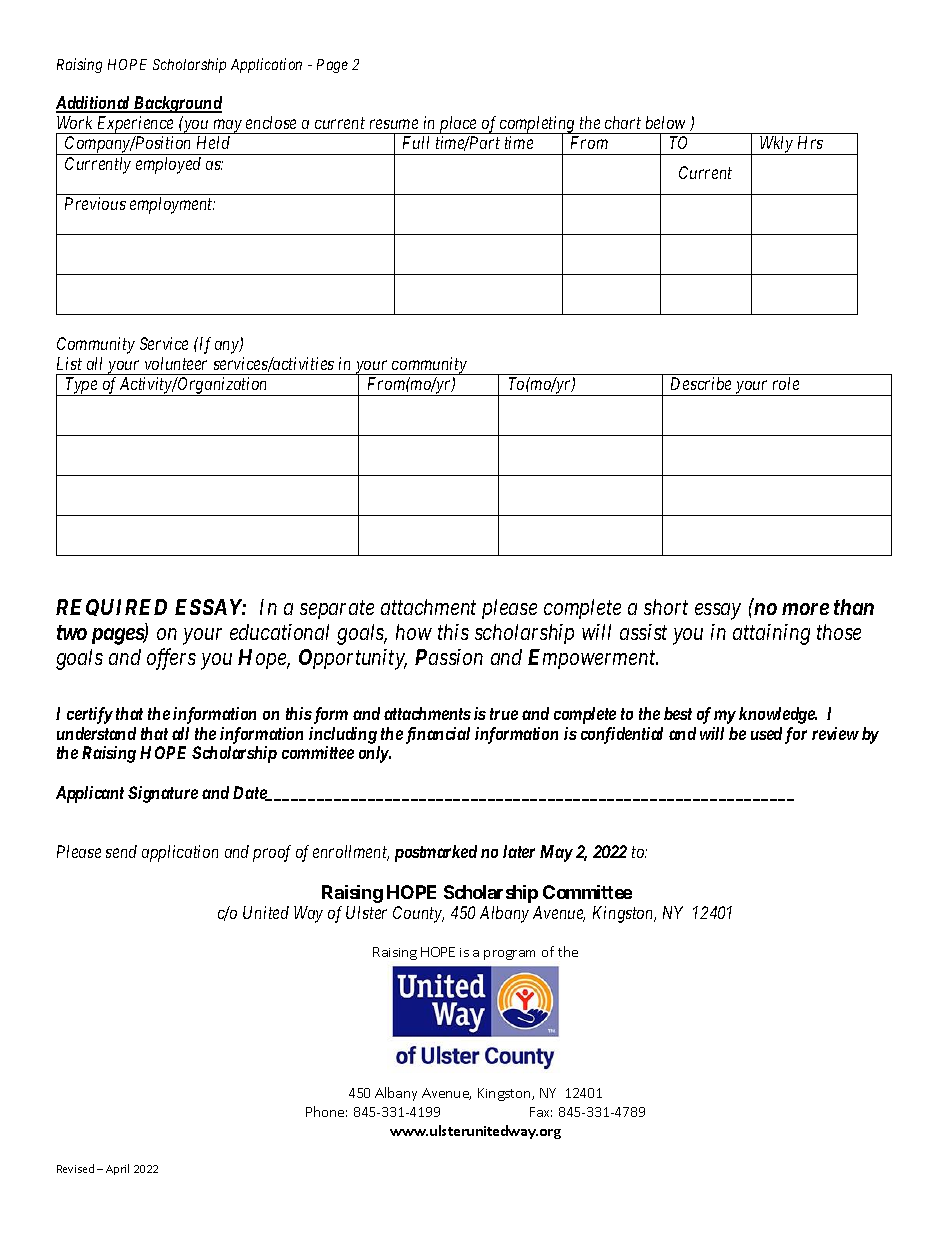 This screenshot has height=1233, width=952. I want to click on April, so click(117, 1169).
